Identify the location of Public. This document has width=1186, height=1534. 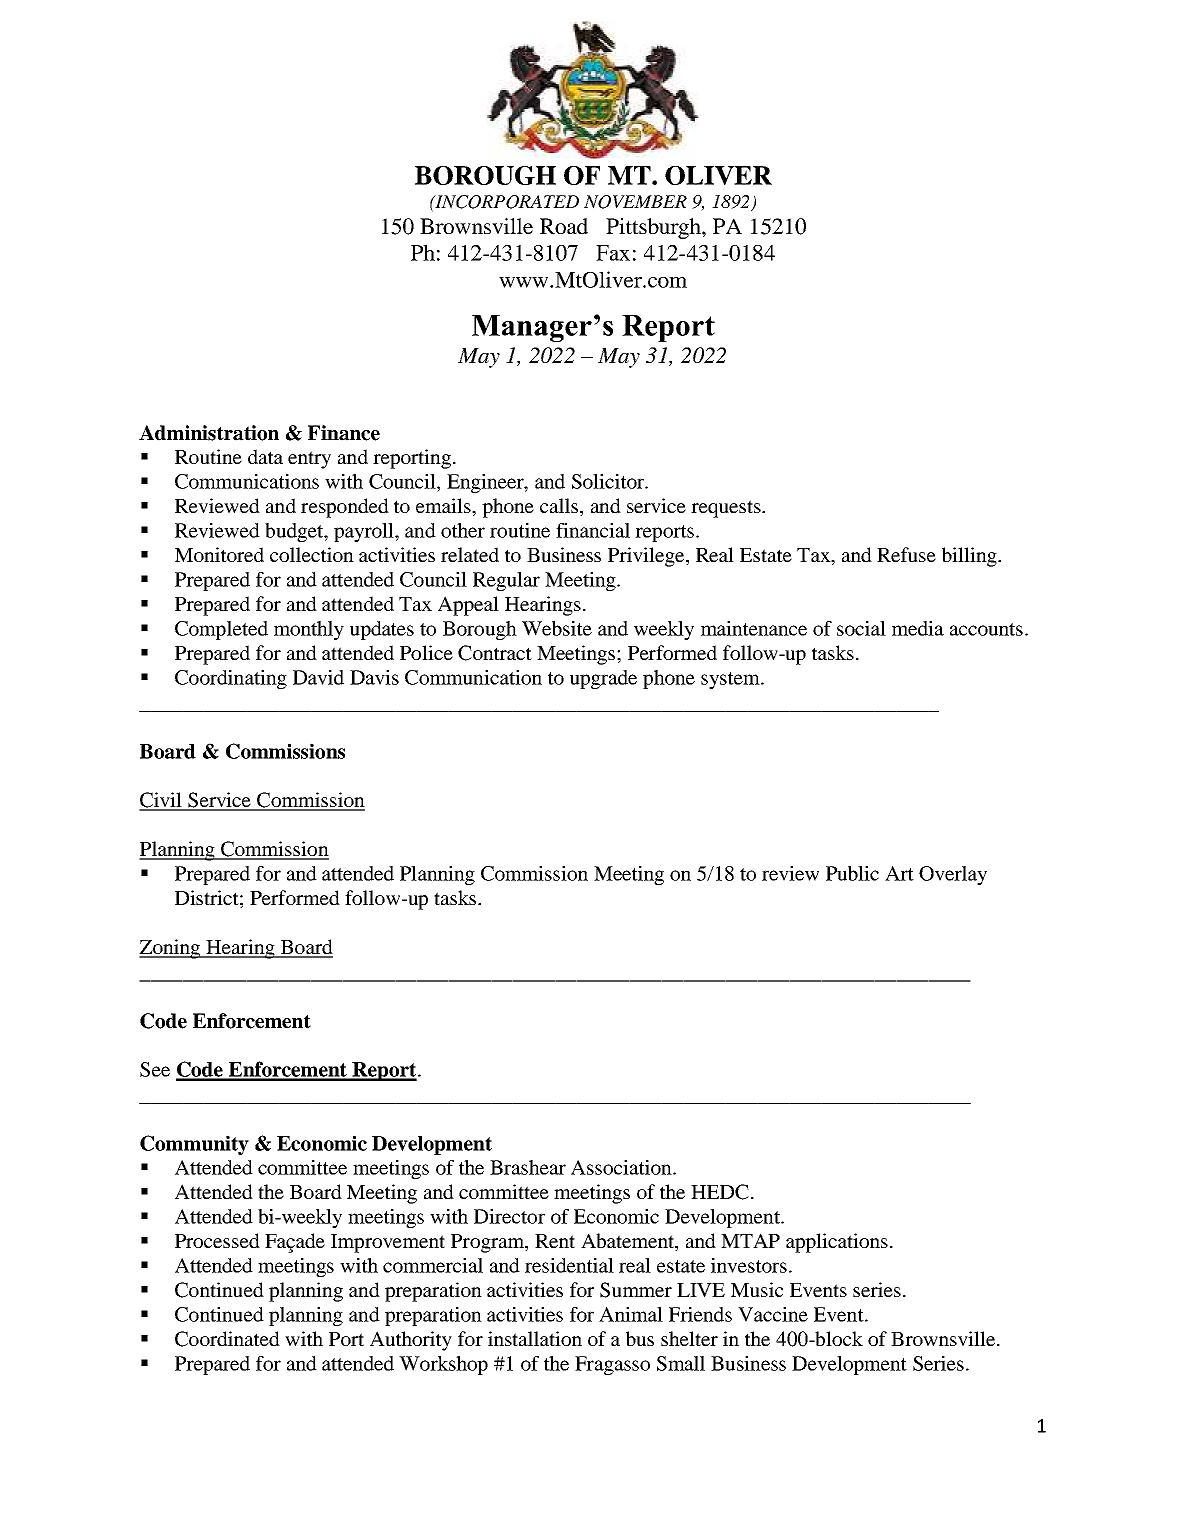
(852, 873).
